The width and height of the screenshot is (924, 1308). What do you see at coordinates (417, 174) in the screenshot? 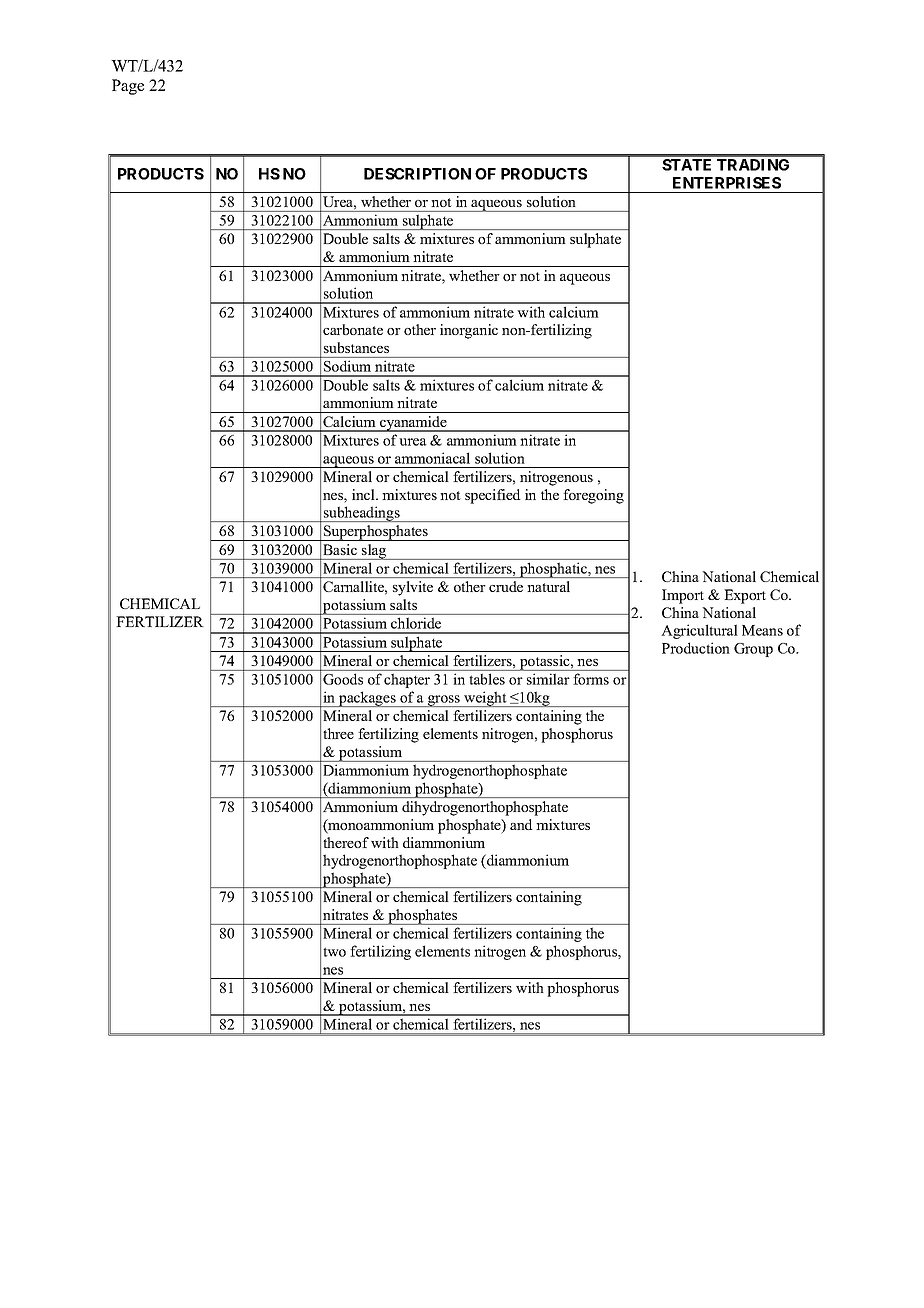
I see `DESCRIPTION` at bounding box center [417, 174].
